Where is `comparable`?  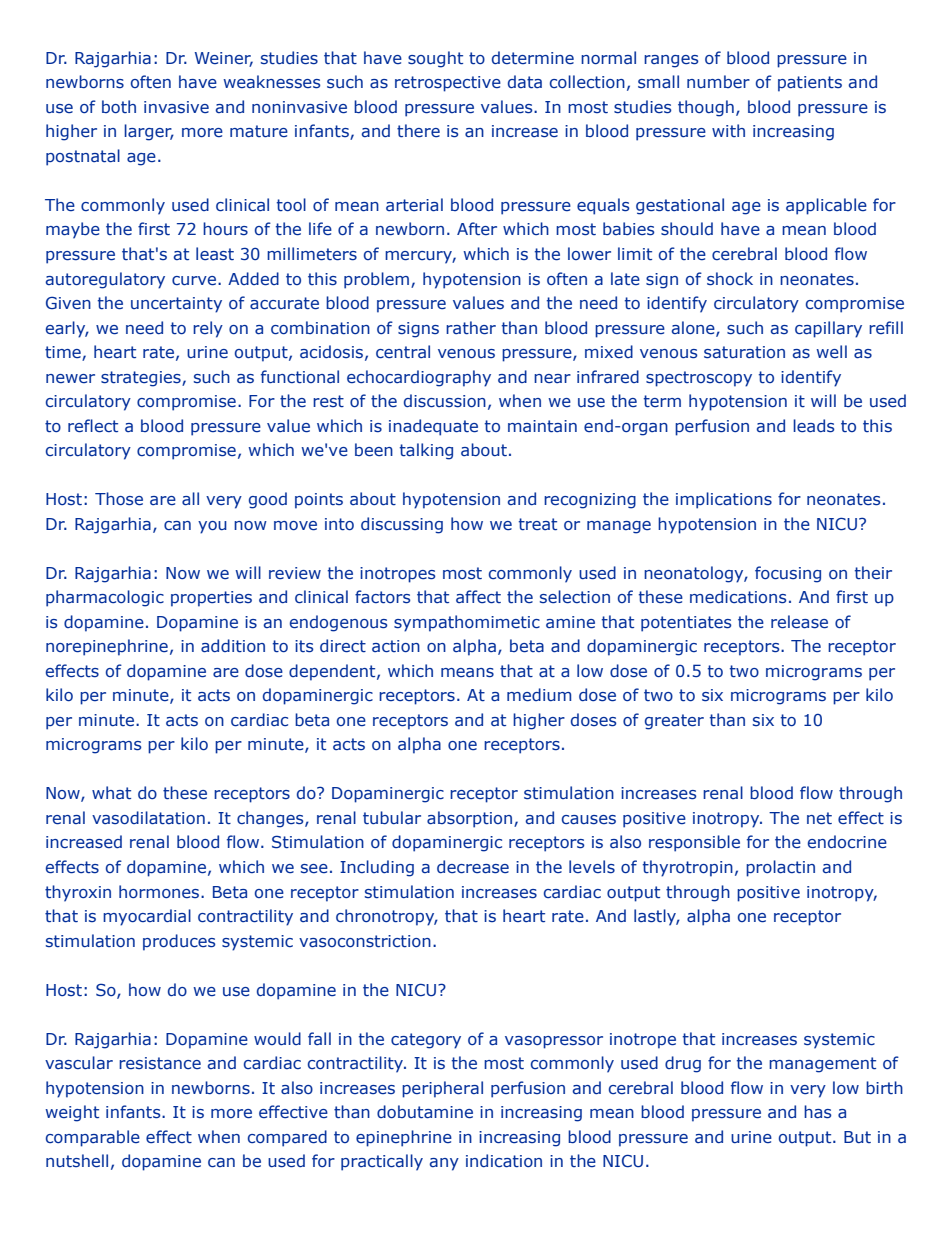 comparable is located at coordinates (93, 1138).
